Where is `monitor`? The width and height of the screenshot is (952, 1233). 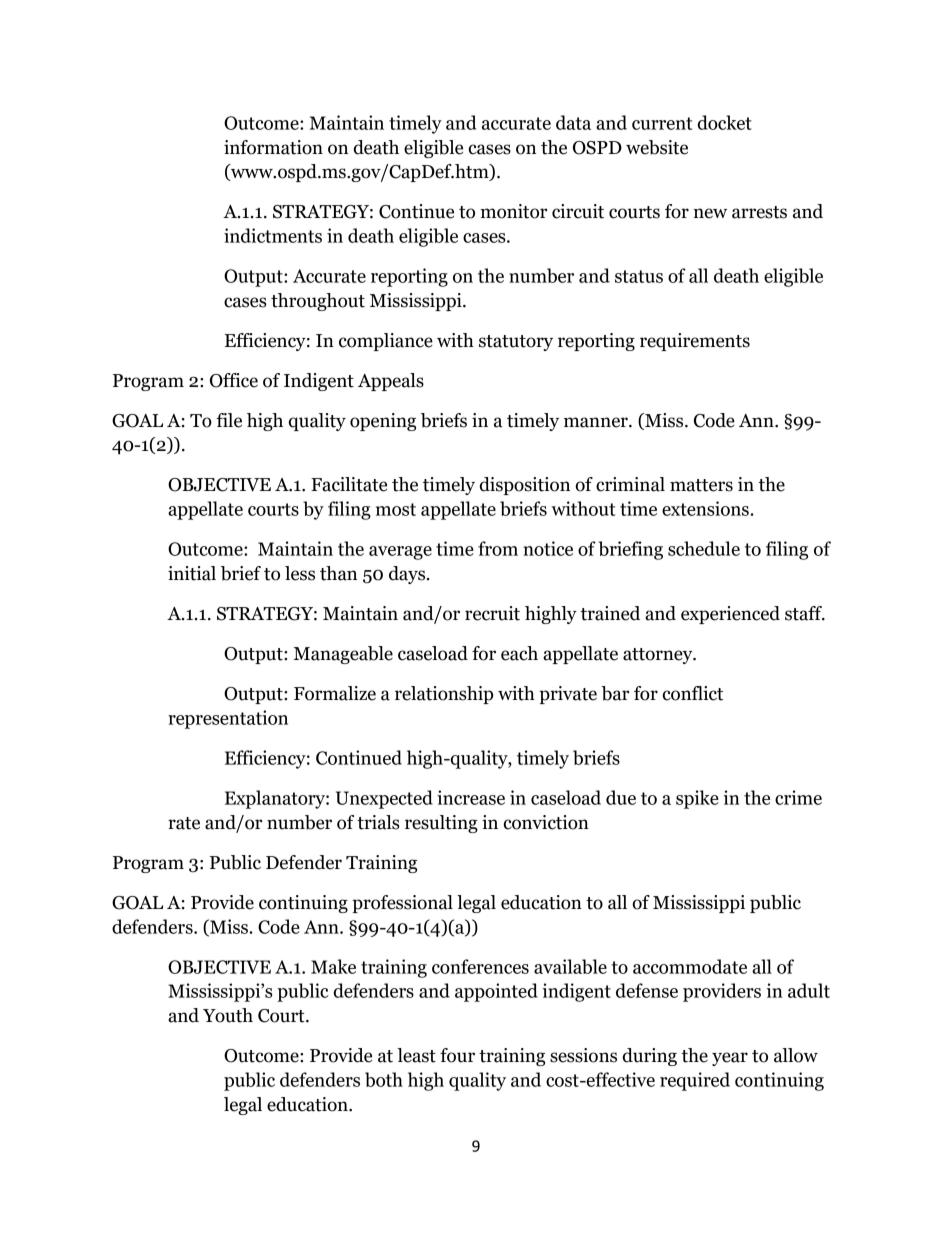 monitor is located at coordinates (513, 211).
